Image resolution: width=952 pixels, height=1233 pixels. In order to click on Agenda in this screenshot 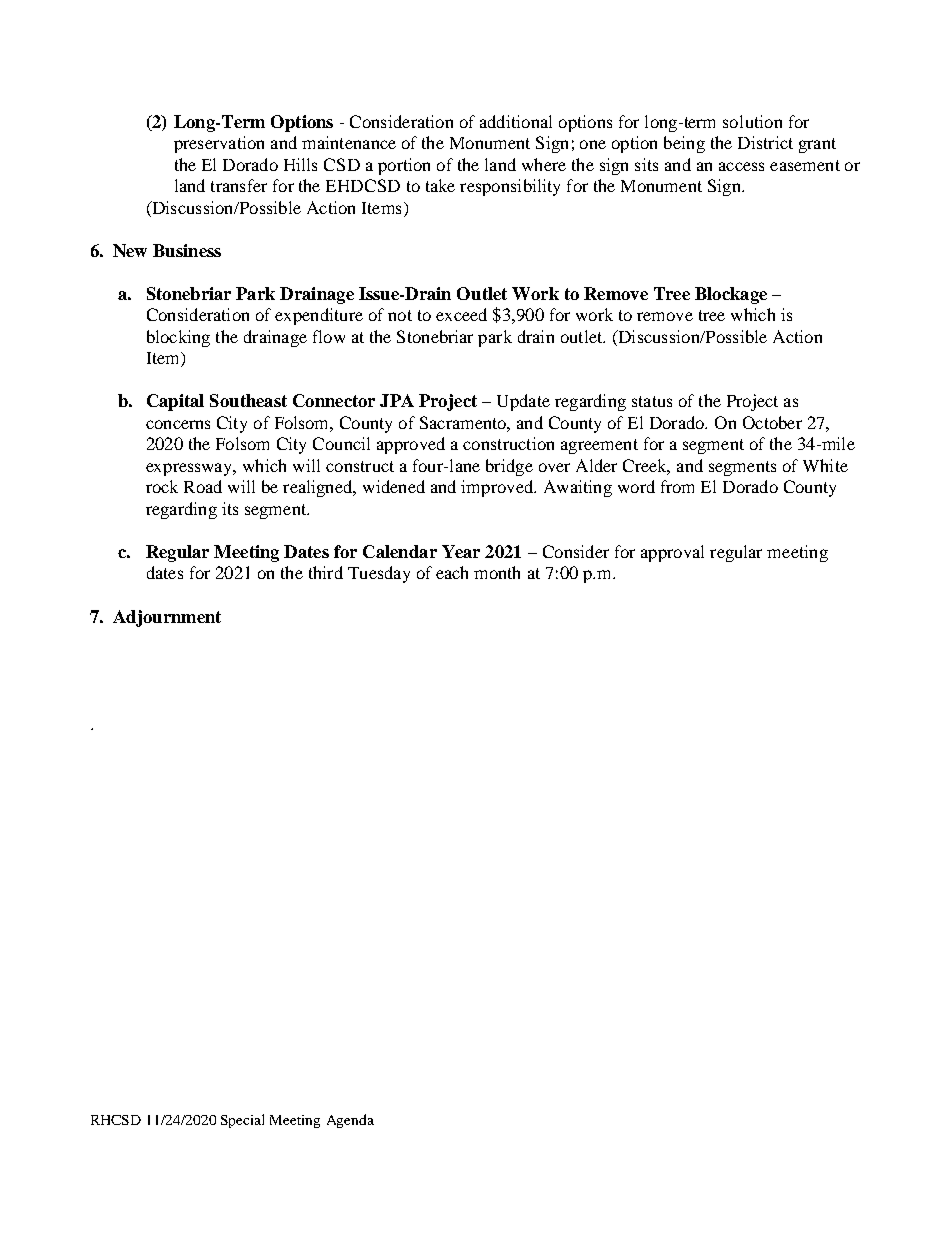, I will do `click(350, 1121)`.
